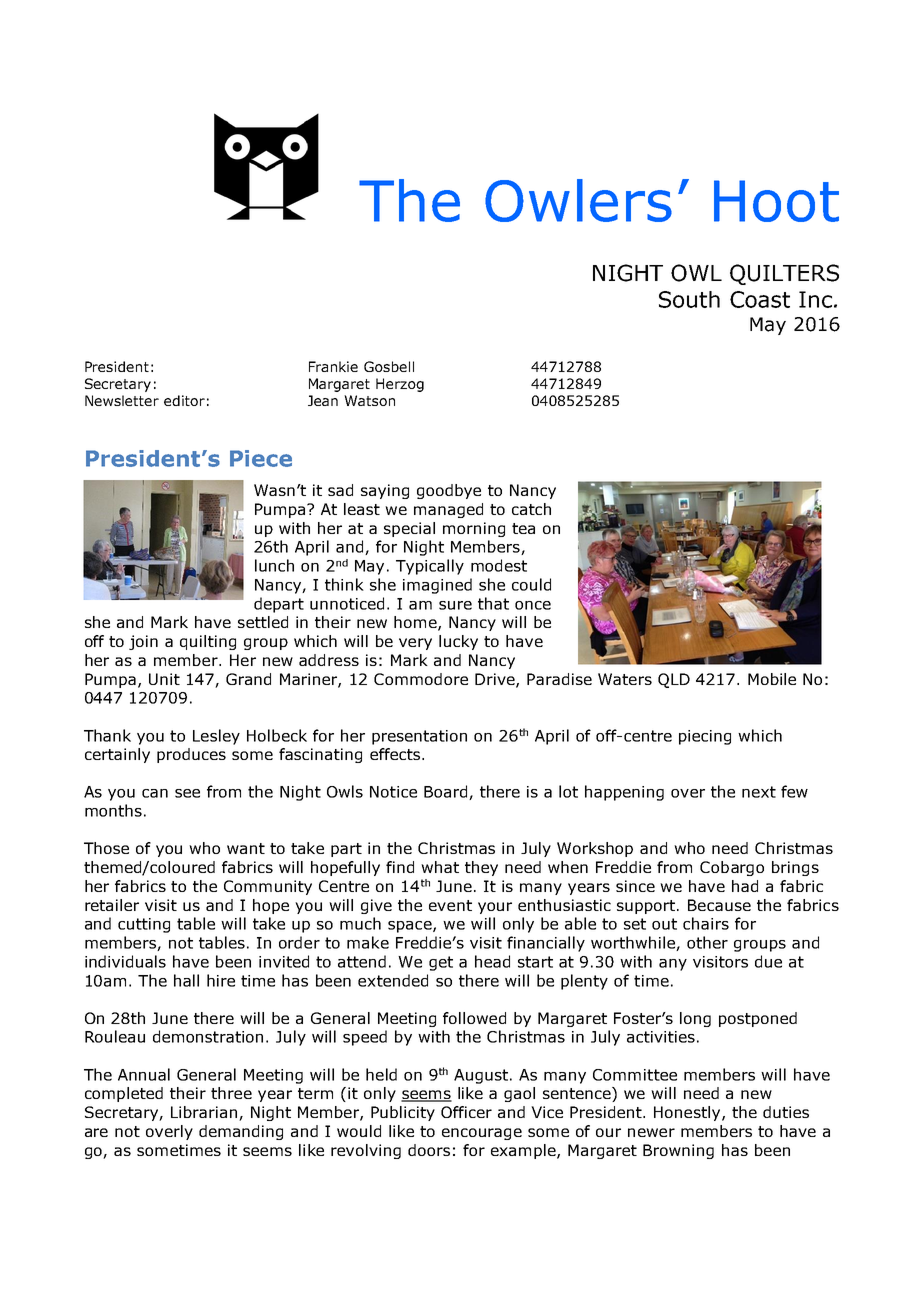 Image resolution: width=924 pixels, height=1308 pixels. I want to click on Herzog, so click(400, 385).
